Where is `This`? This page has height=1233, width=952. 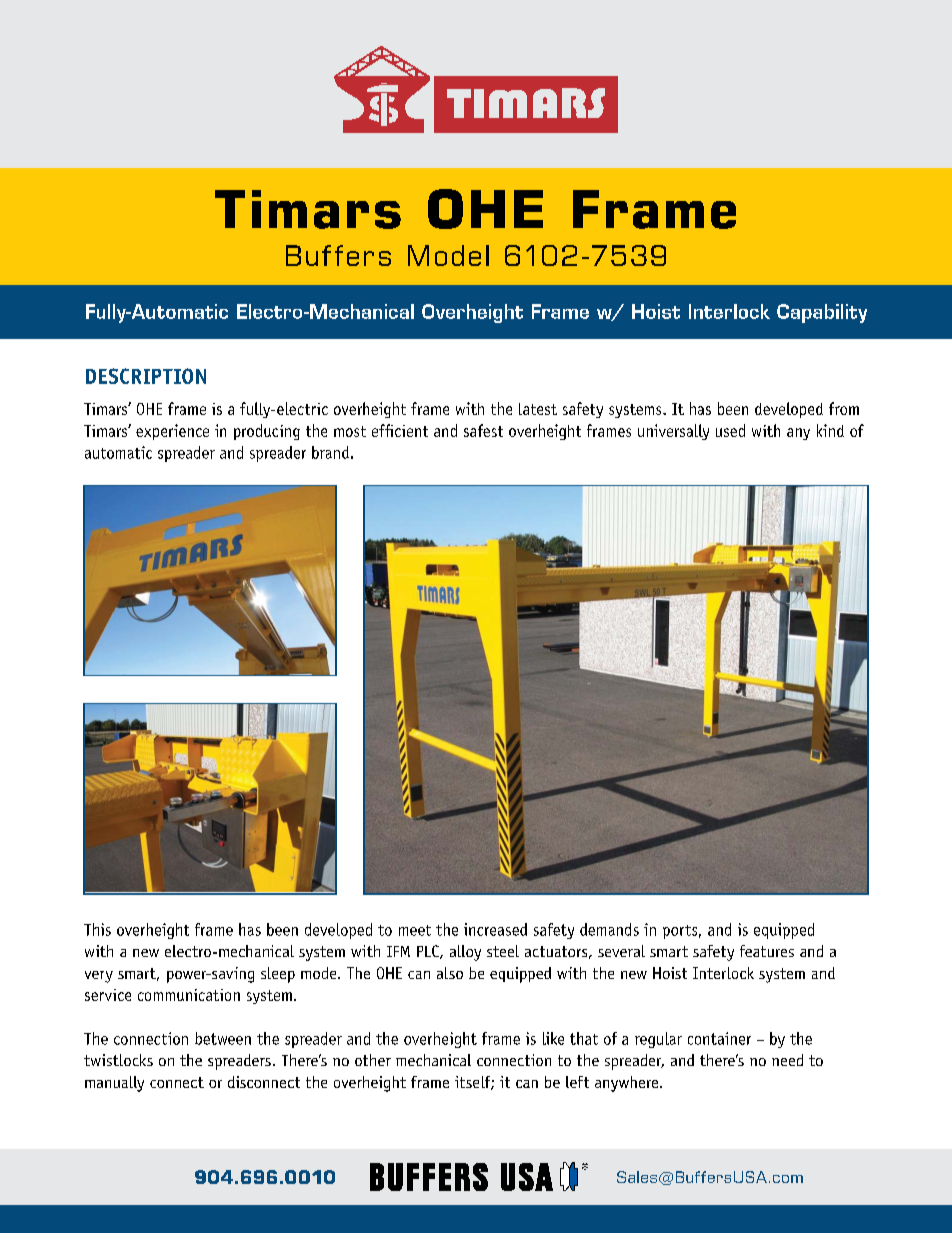
This is located at coordinates (97, 929).
